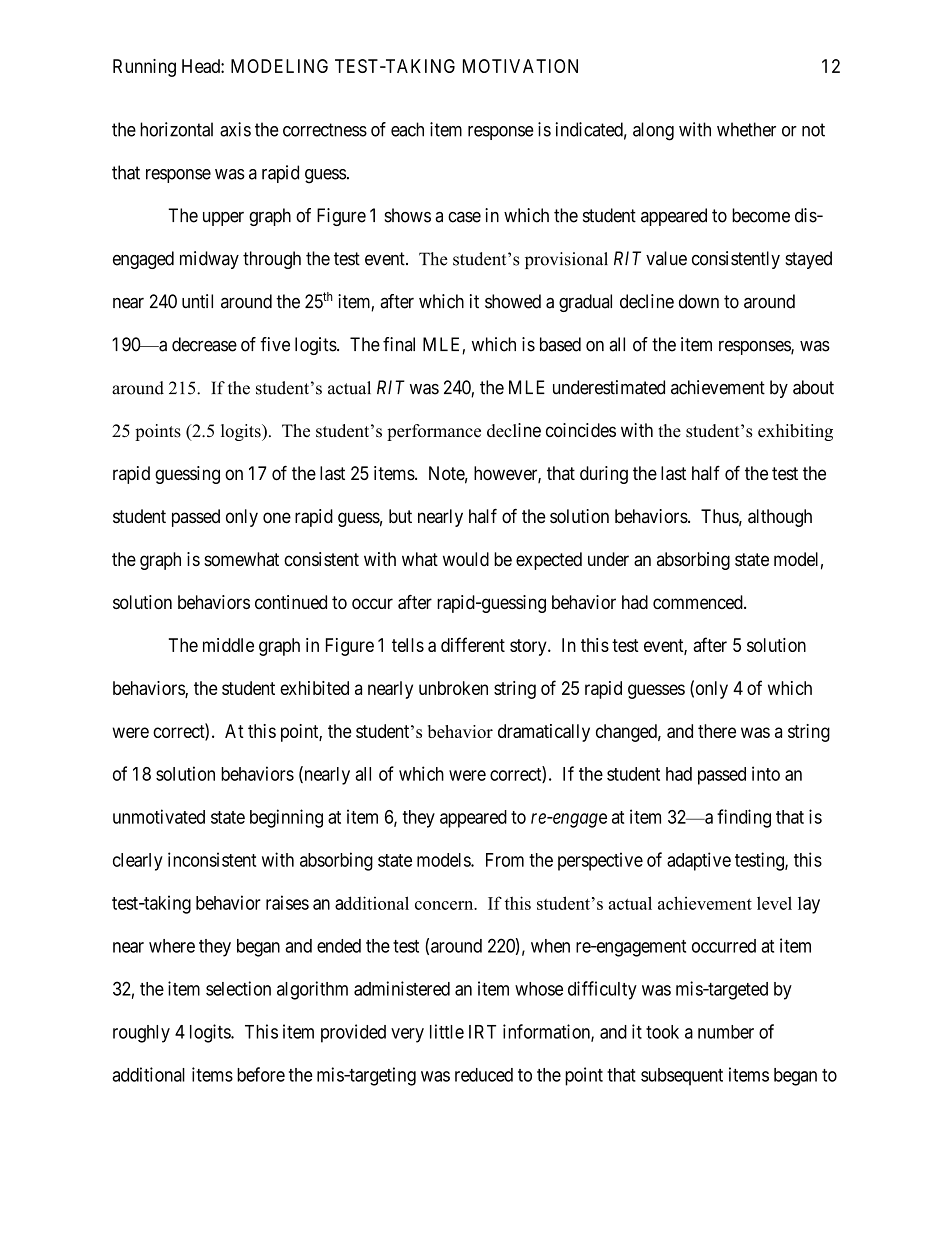  Describe the element at coordinates (482, 1032) in the screenshot. I see `IRT` at that location.
